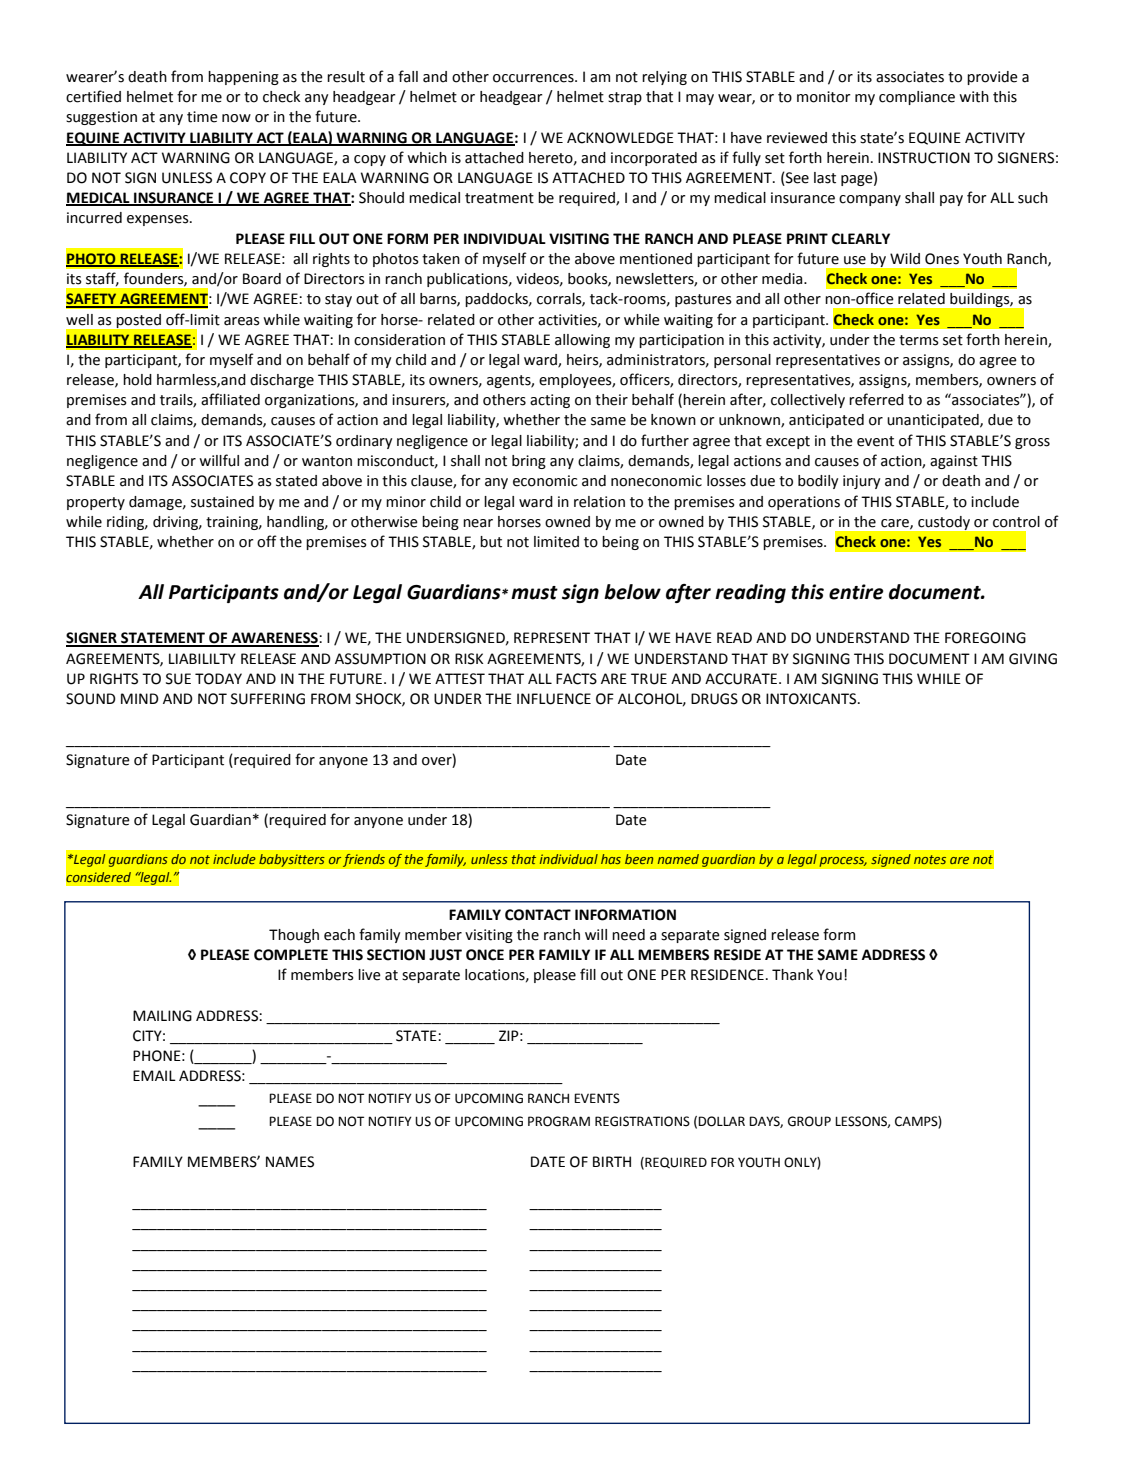 The width and height of the screenshot is (1126, 1457). I want to click on Though, so click(294, 936).
